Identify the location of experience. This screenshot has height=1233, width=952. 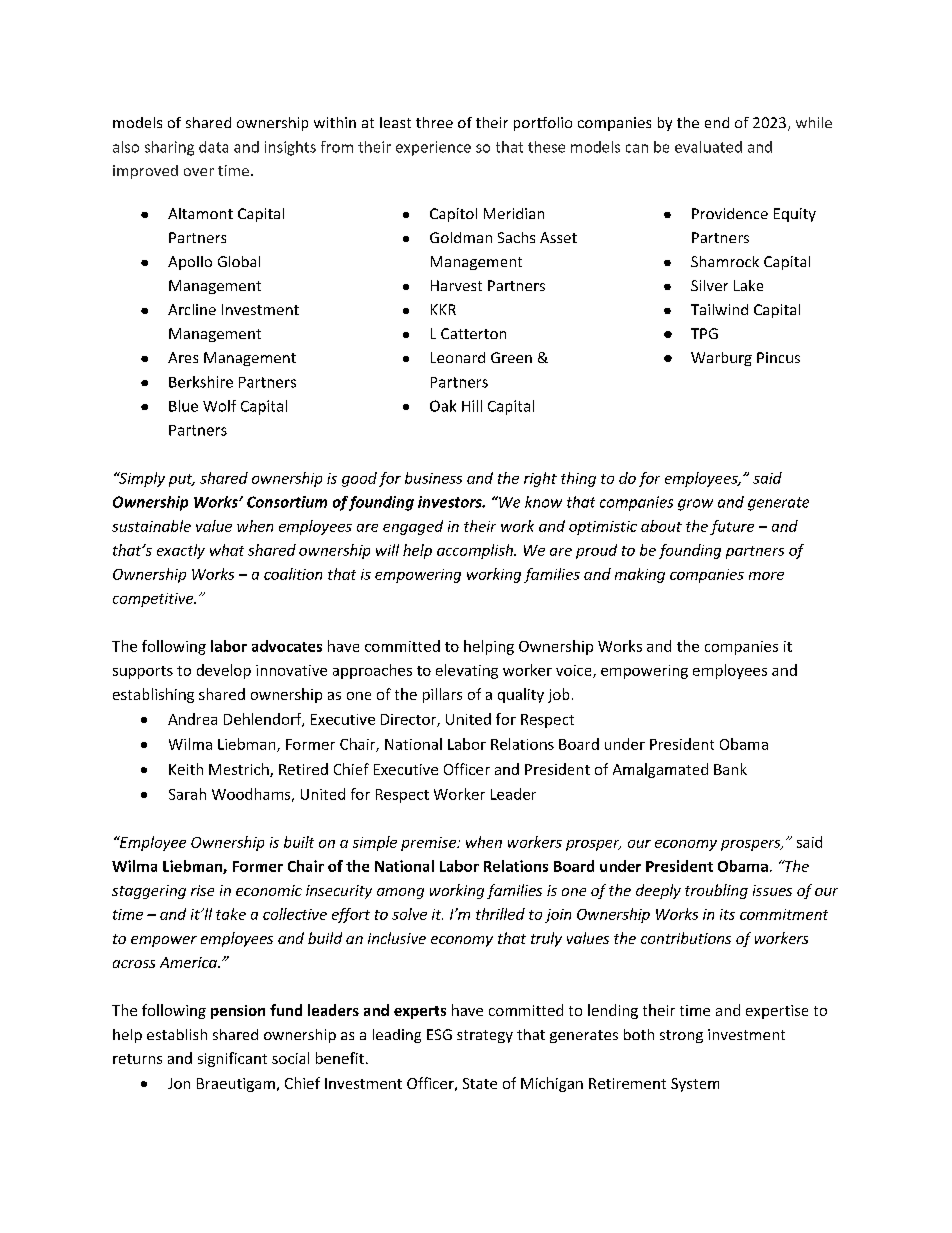
(433, 148).
